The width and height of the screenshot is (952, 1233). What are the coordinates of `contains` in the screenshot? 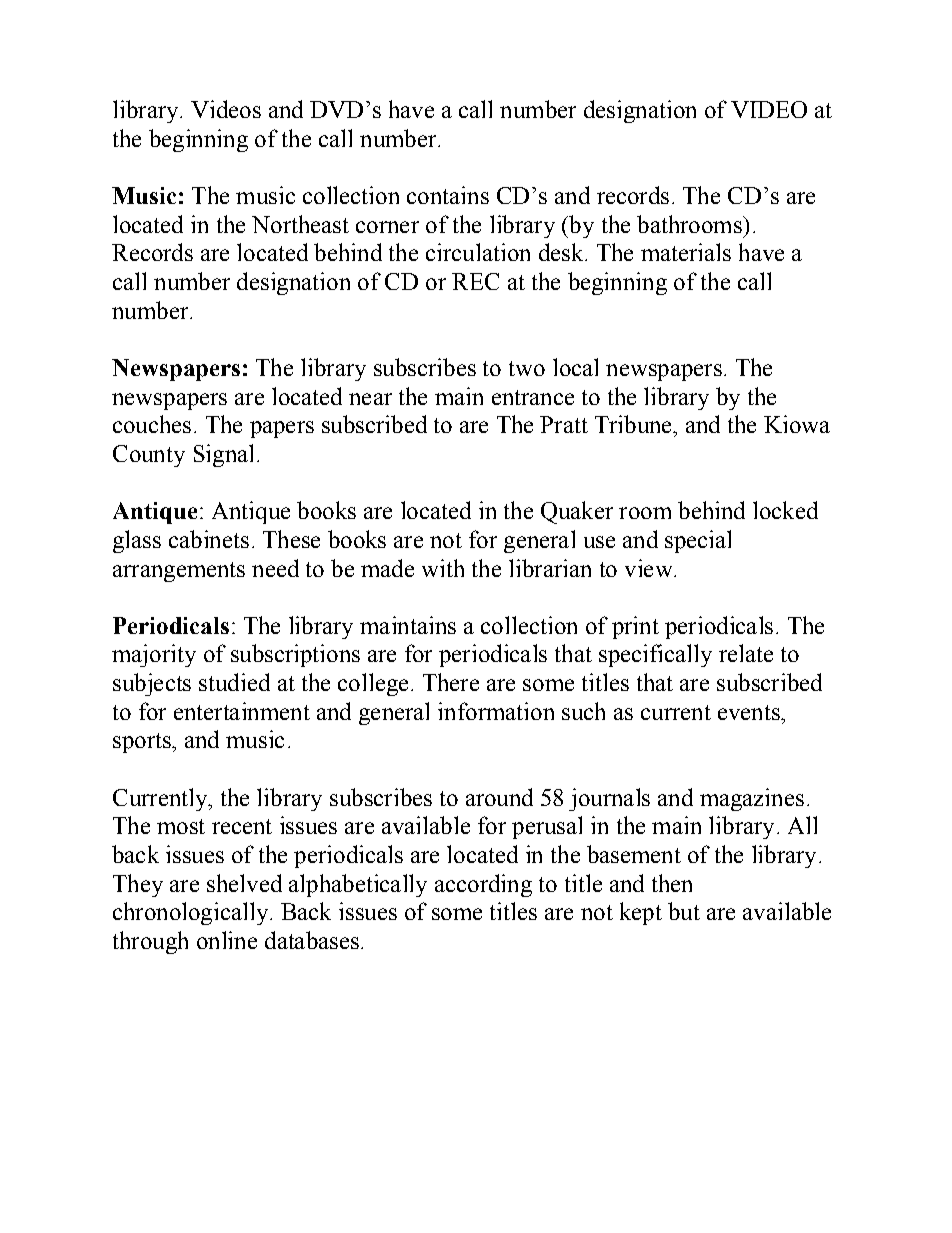 It's located at (448, 195).
